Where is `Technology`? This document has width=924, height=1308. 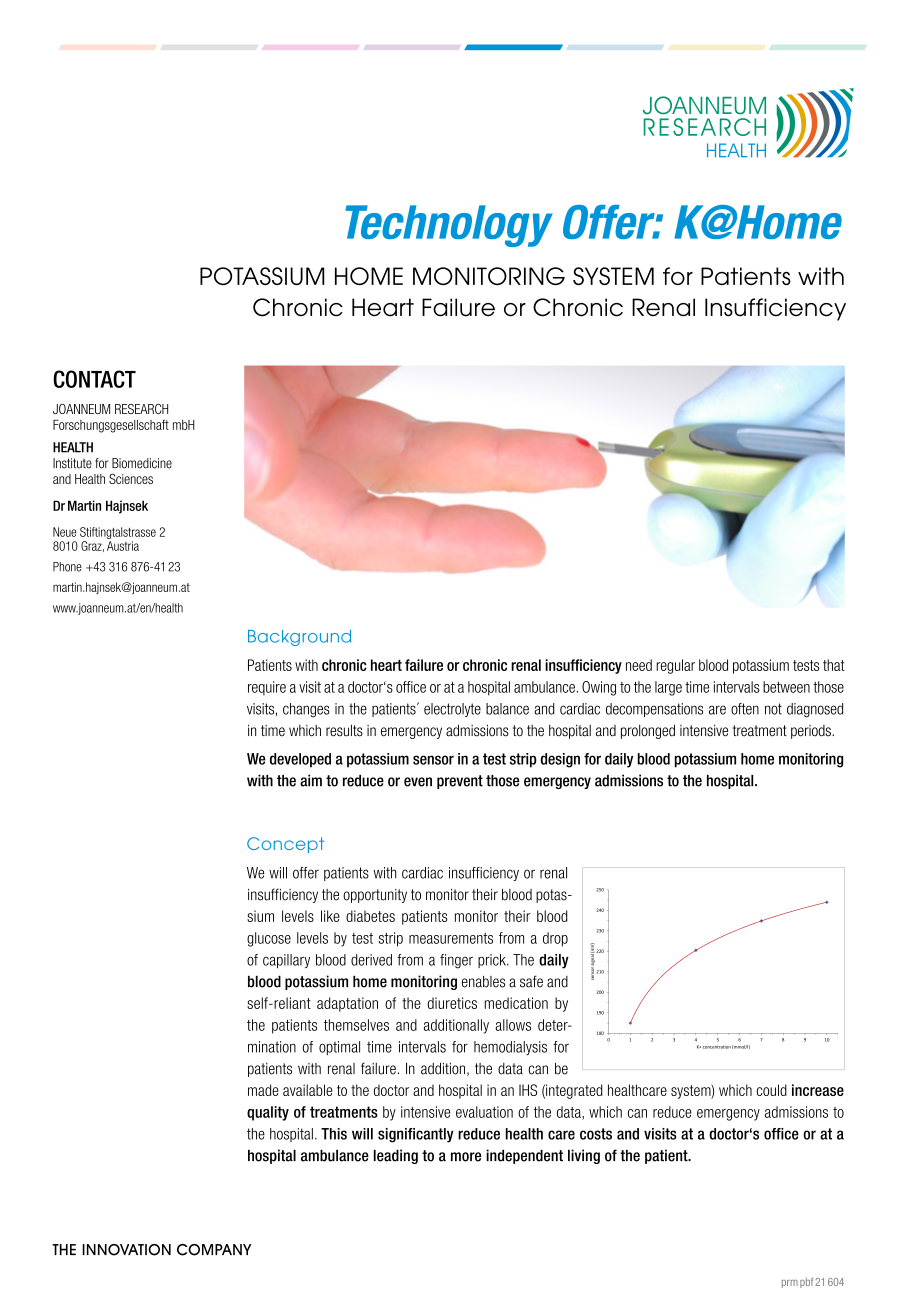 Technology is located at coordinates (449, 226).
